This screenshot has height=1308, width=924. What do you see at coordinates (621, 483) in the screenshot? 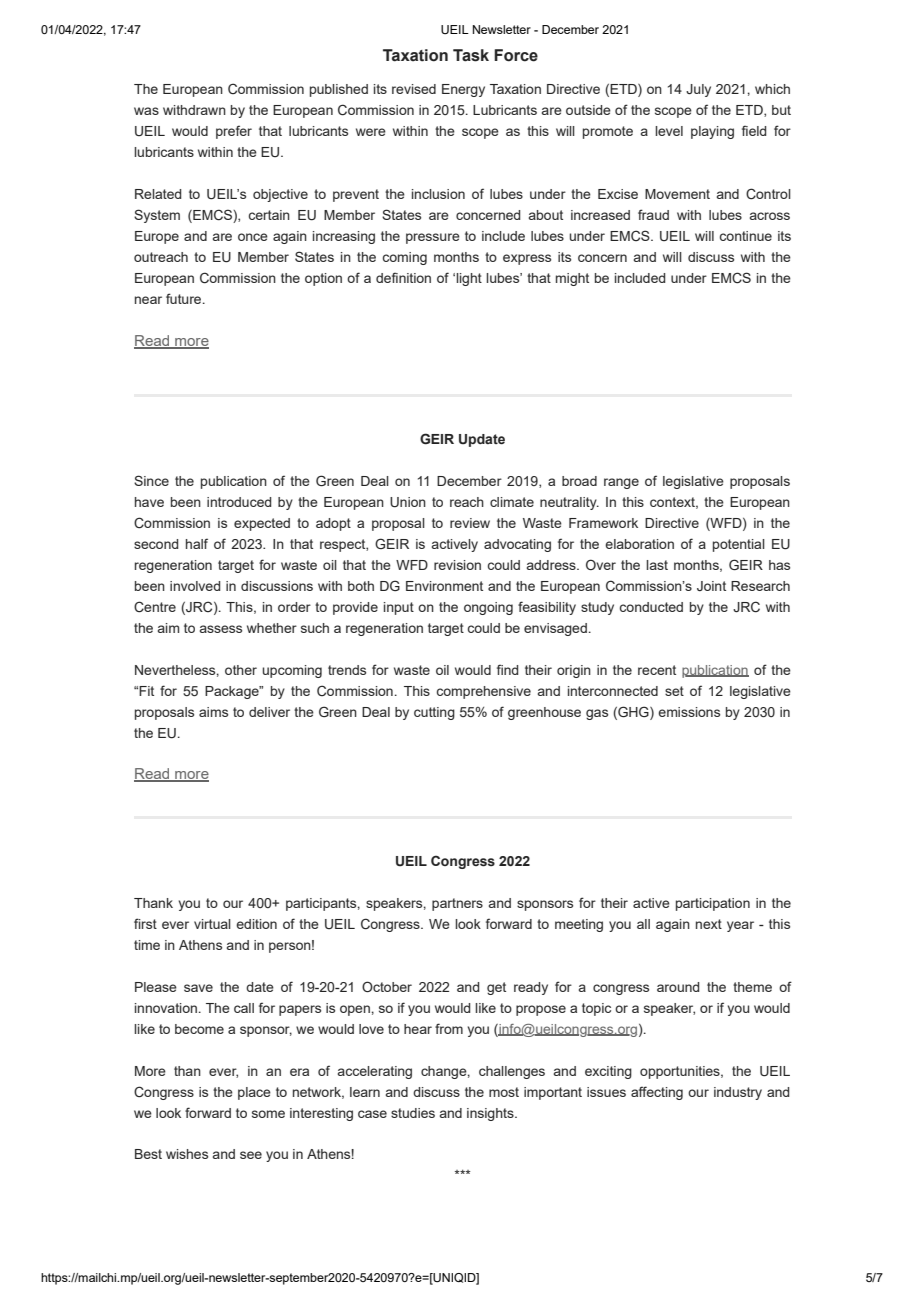
I see `range` at bounding box center [621, 483].
